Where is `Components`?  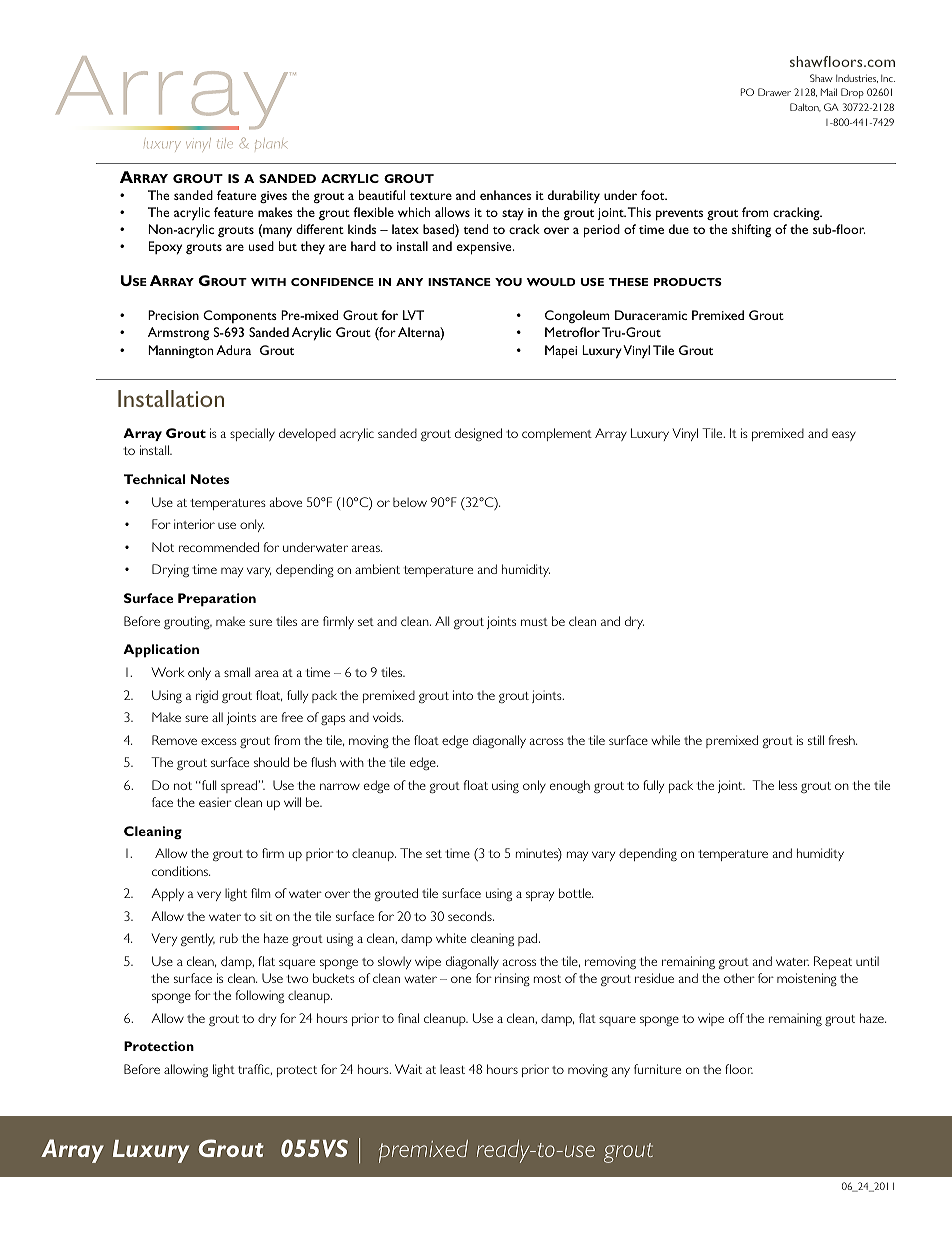 Components is located at coordinates (240, 316).
